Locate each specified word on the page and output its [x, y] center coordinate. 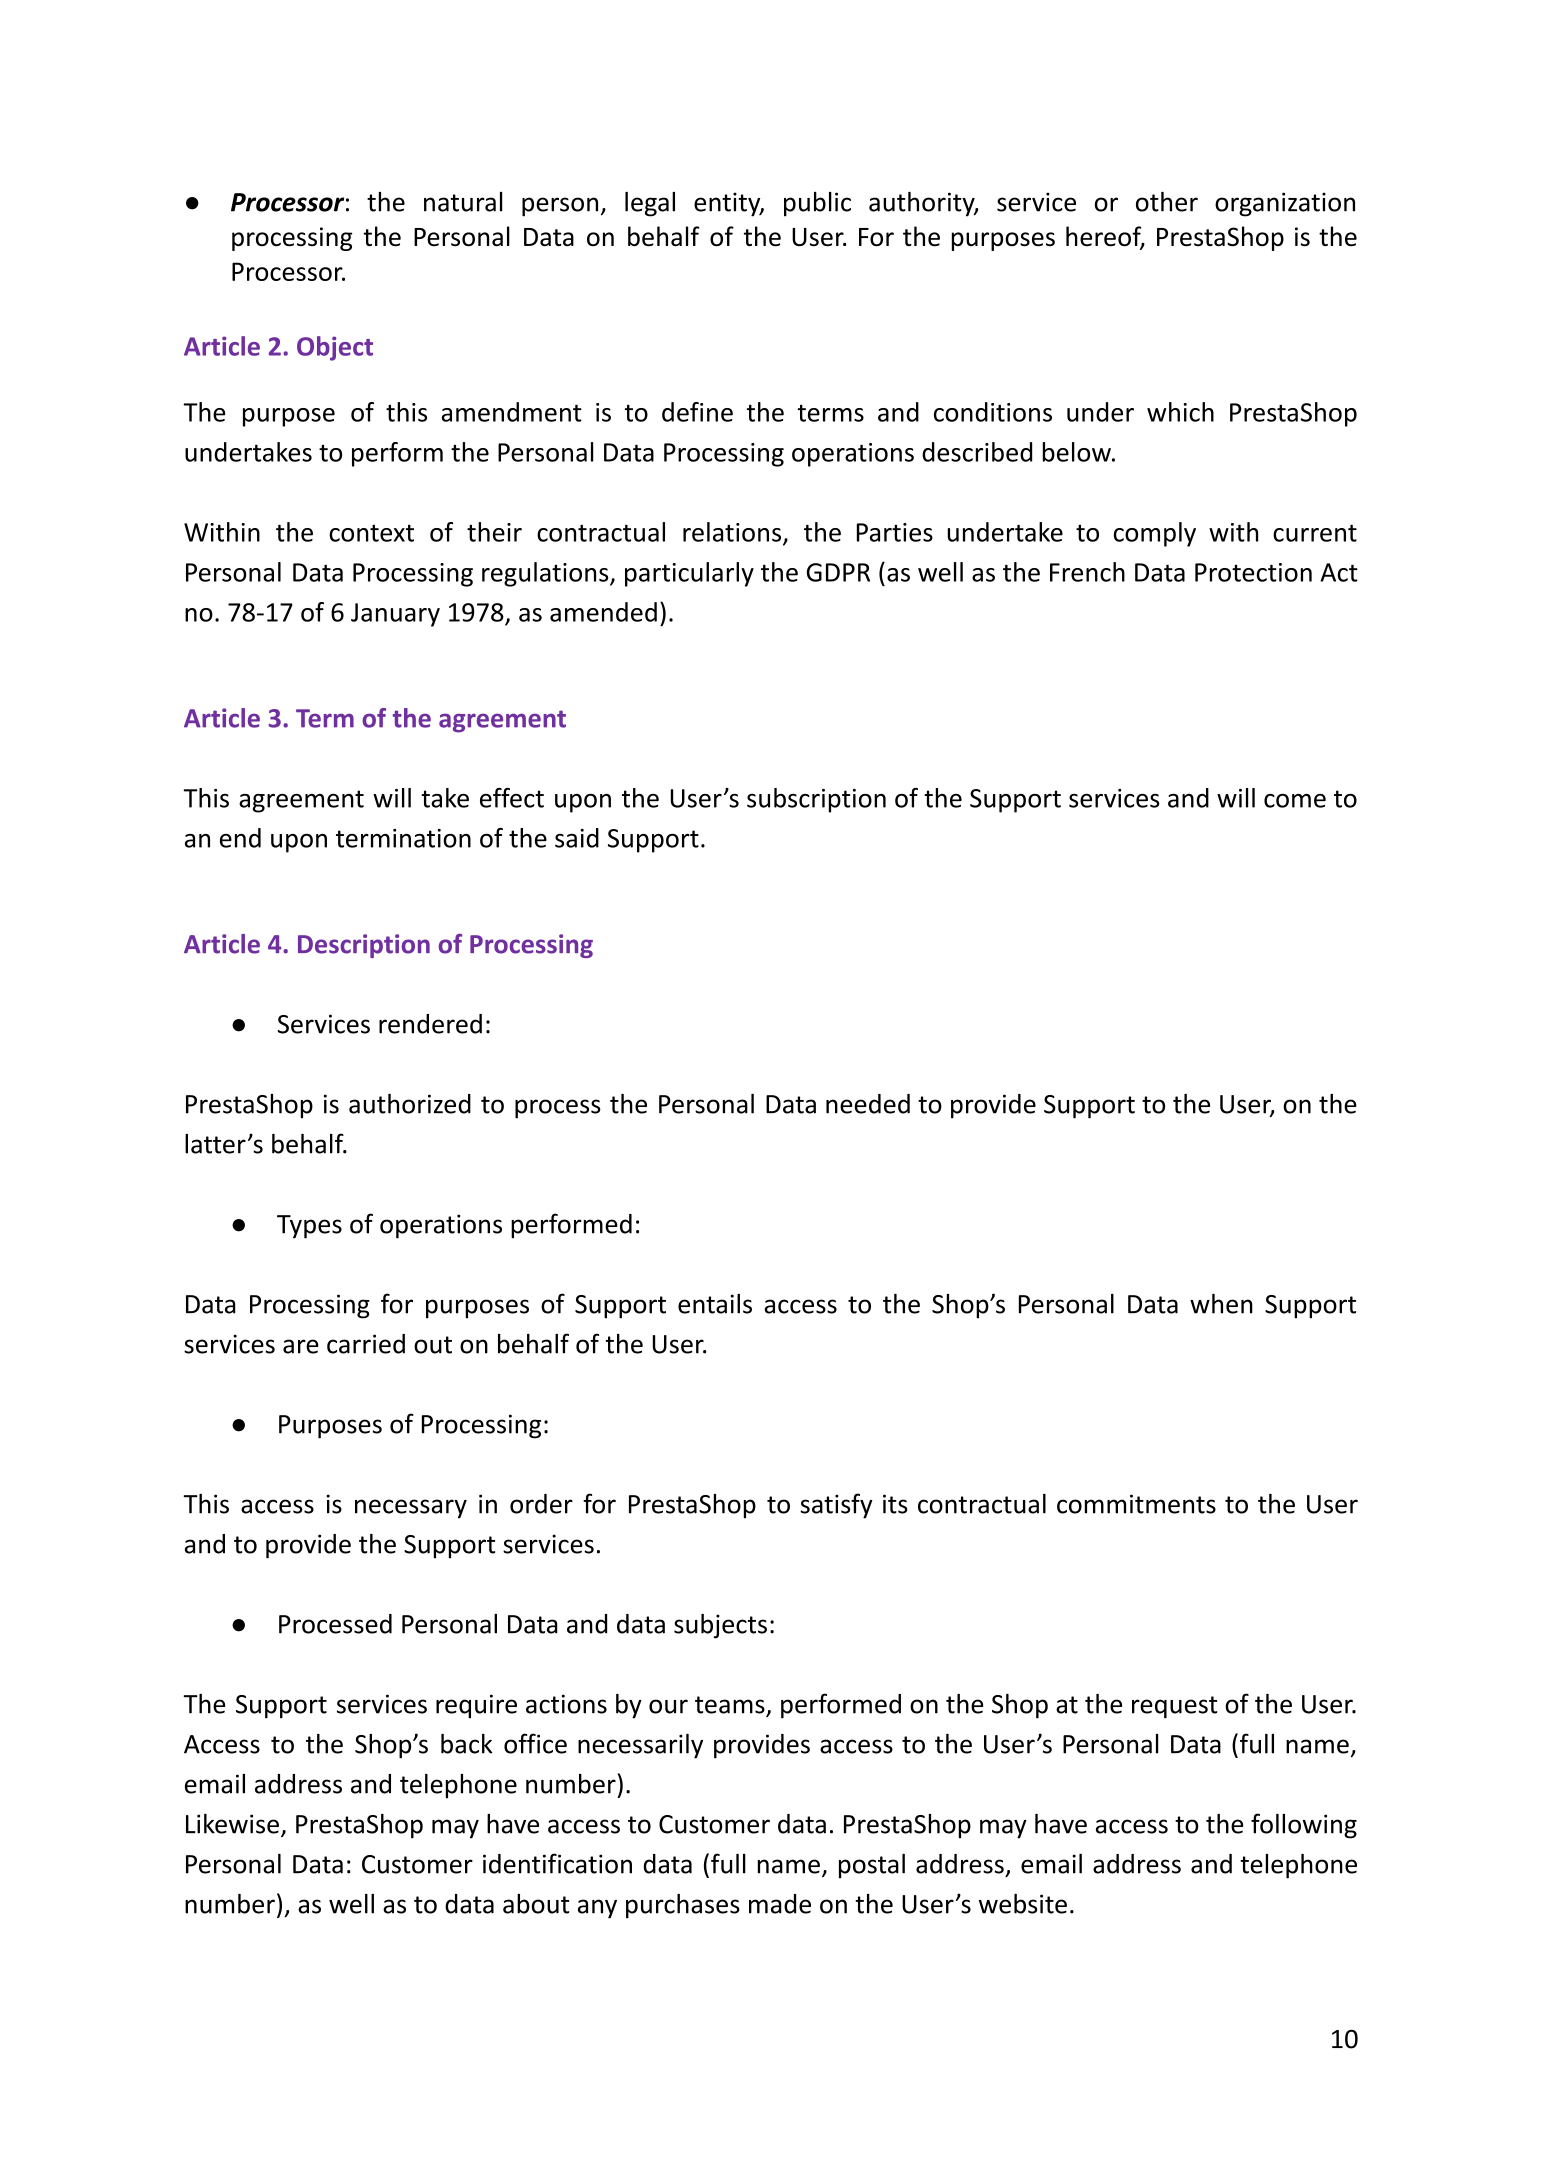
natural [463, 202]
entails [715, 1304]
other [1167, 202]
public [817, 204]
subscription [816, 800]
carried [366, 1344]
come [1295, 801]
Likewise [232, 1824]
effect [512, 798]
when [1221, 1304]
